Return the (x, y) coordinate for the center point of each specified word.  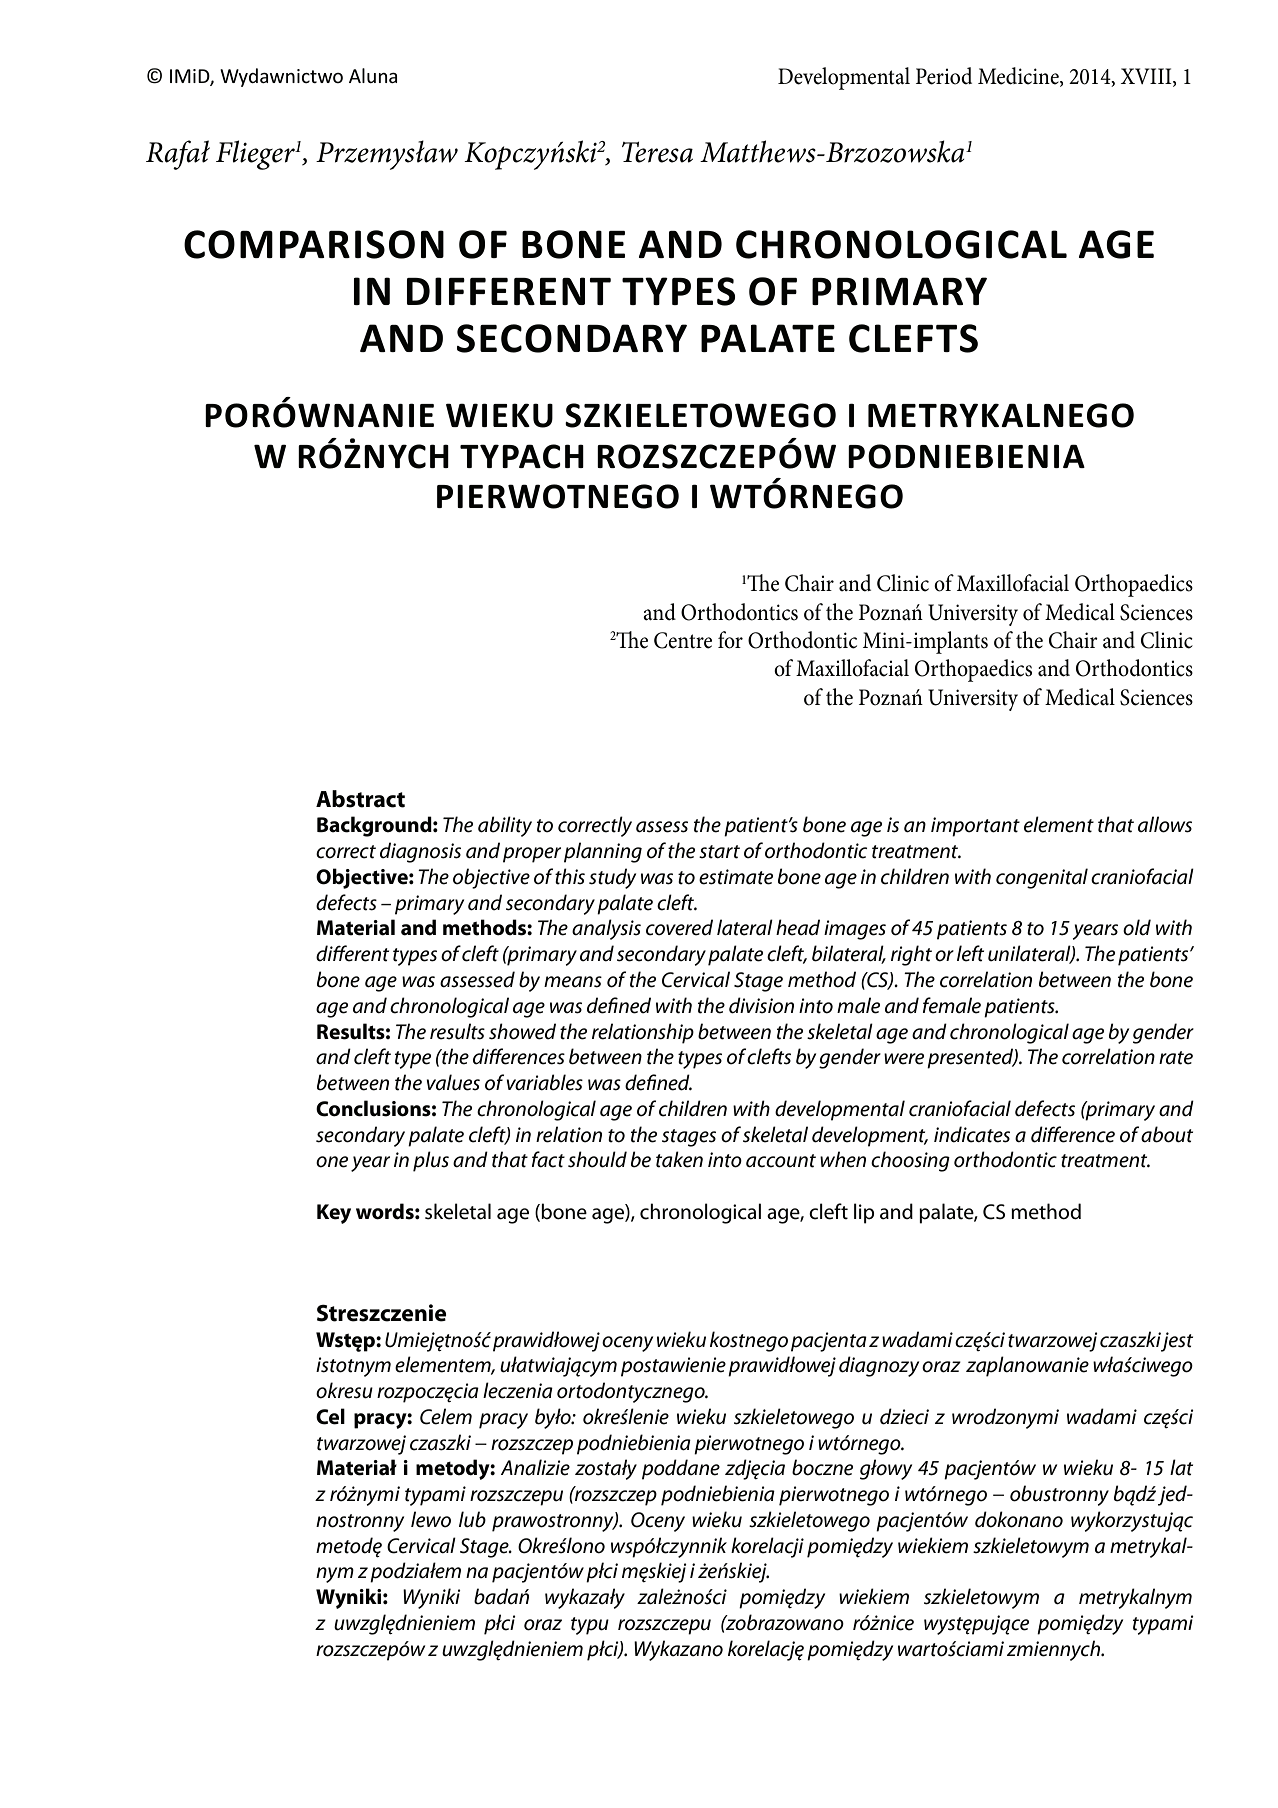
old (1137, 927)
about (1167, 1134)
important (975, 827)
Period (944, 76)
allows (1165, 824)
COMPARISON (314, 244)
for (730, 640)
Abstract (360, 799)
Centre (683, 640)
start (719, 852)
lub (472, 1519)
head (798, 927)
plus (431, 1161)
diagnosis (420, 852)
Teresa (657, 152)
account (781, 1161)
